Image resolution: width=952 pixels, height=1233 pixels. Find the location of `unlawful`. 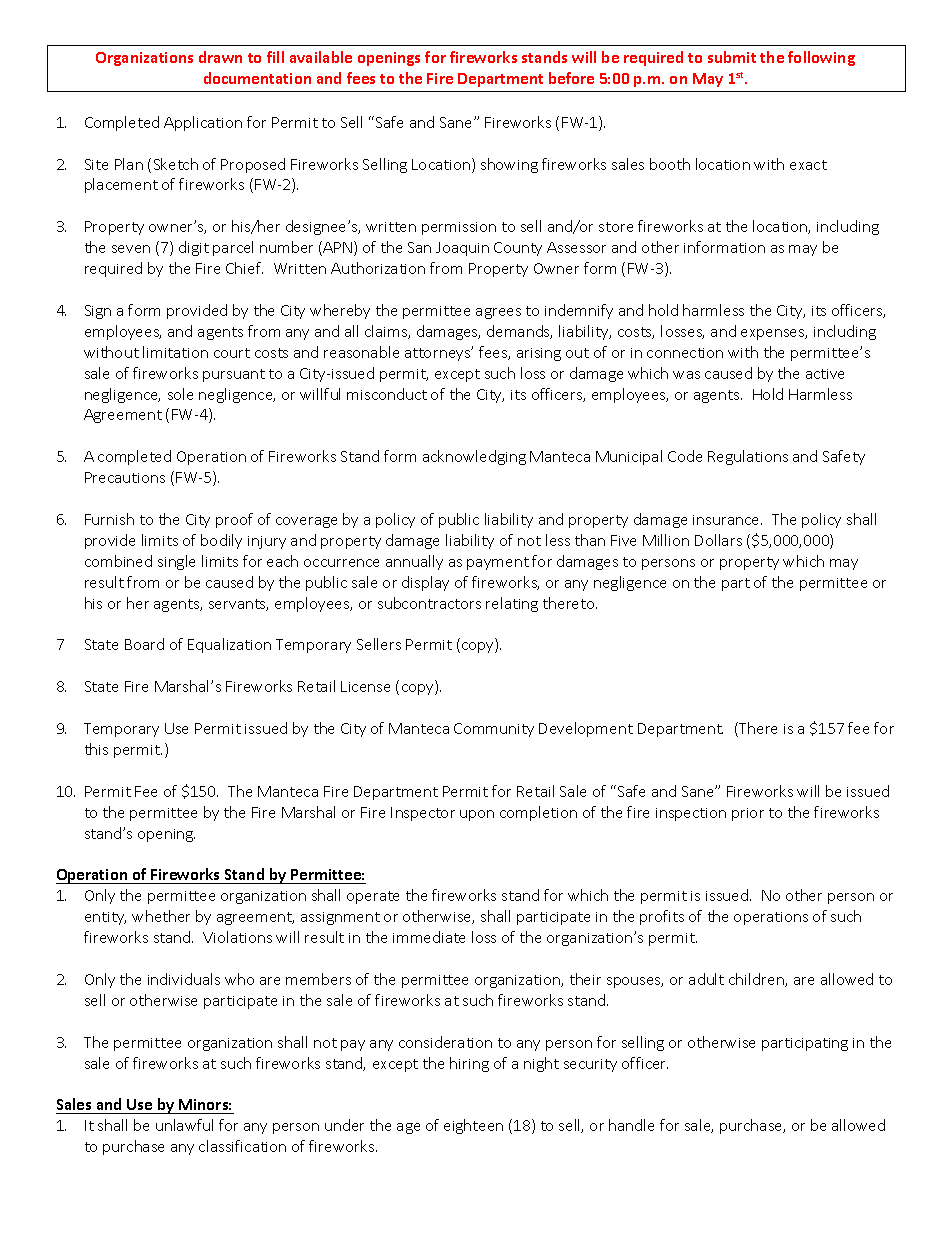

unlawful is located at coordinates (184, 1125).
